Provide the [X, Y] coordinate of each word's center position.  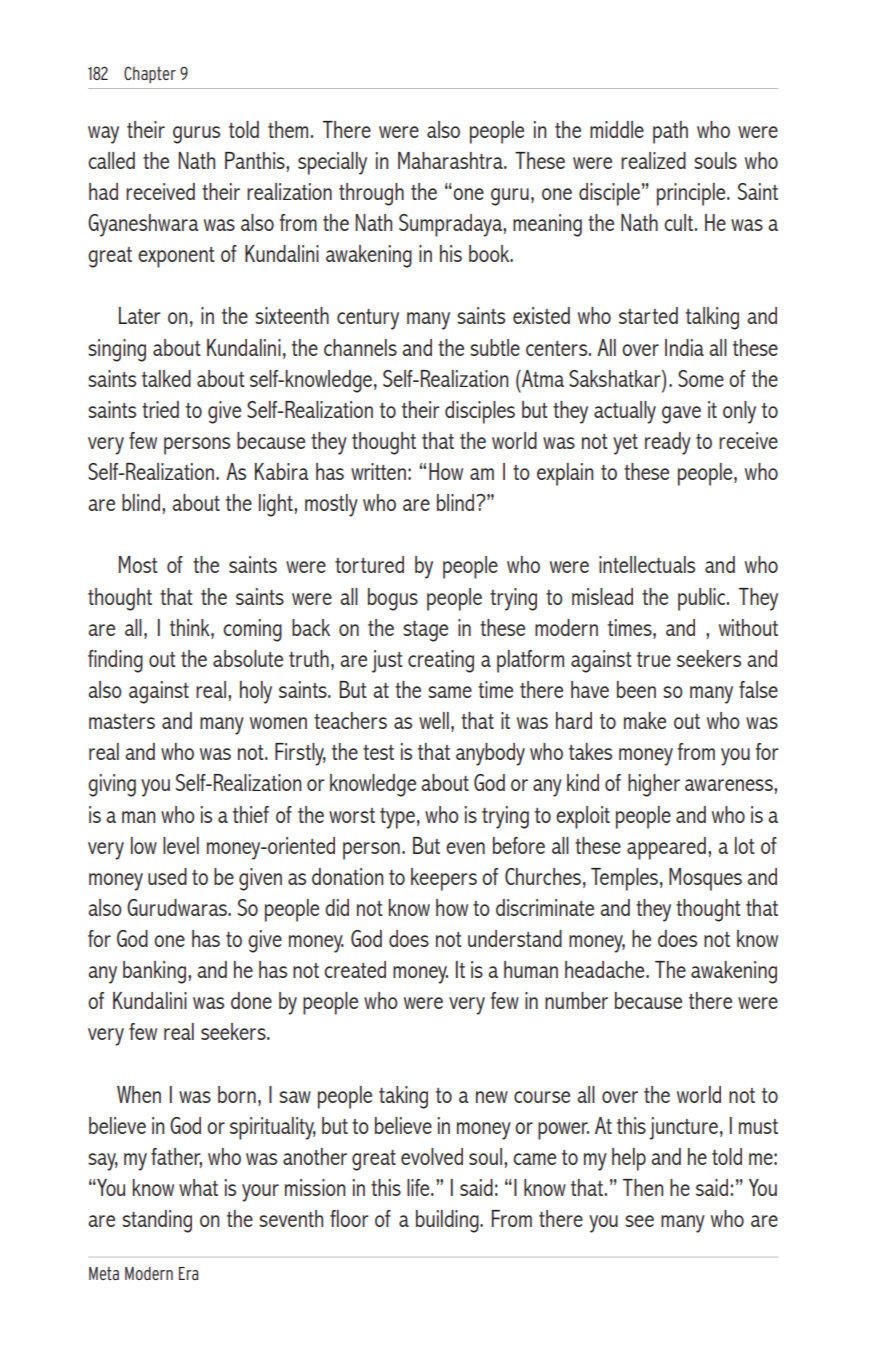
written [378, 471]
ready [668, 443]
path [670, 132]
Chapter [150, 74]
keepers [444, 879]
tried [160, 409]
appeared [666, 848]
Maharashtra [451, 160]
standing [157, 1221]
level [181, 845]
